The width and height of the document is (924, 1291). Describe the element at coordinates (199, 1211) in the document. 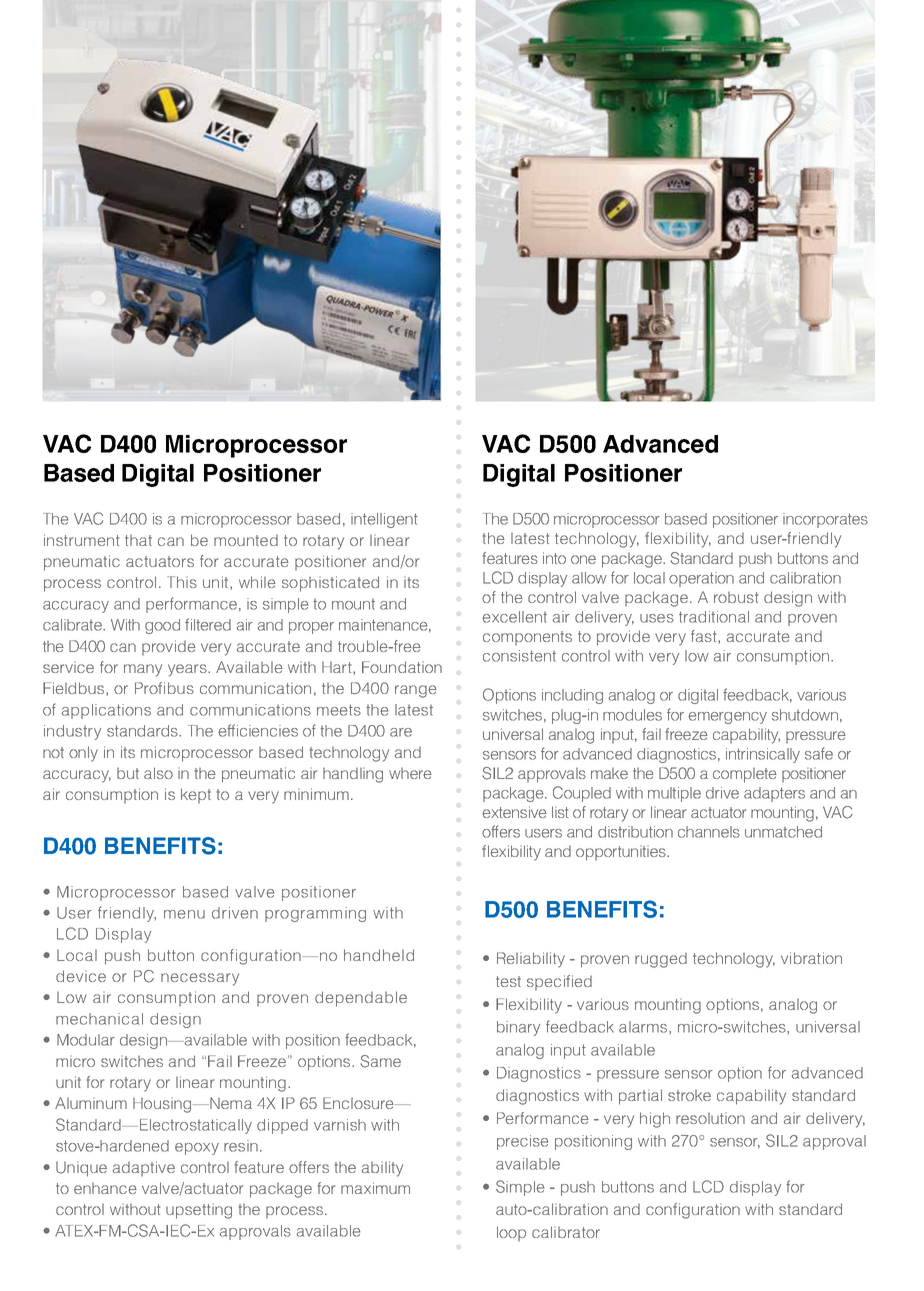

I see `upsetting` at that location.
